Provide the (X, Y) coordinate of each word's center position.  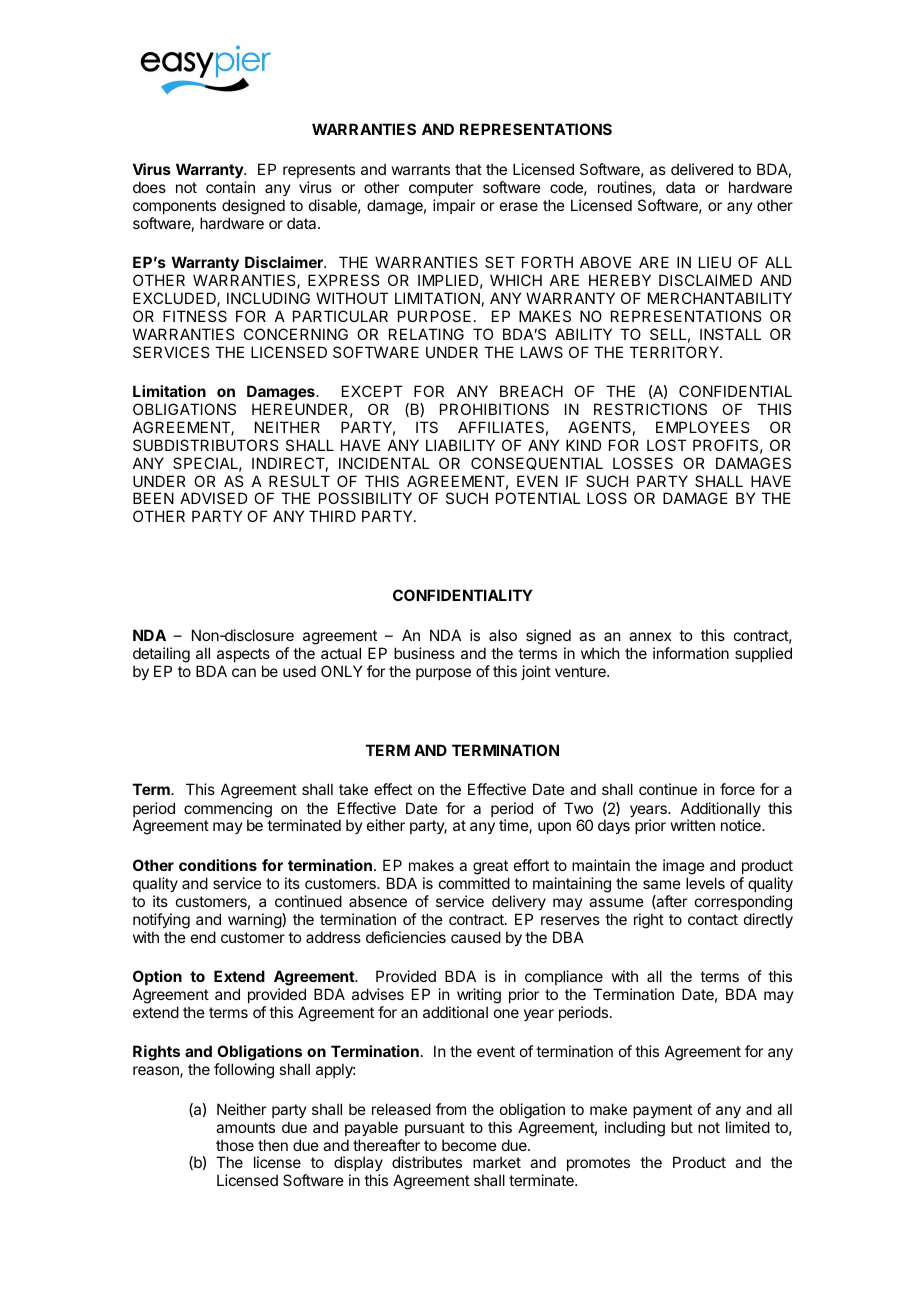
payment (662, 1111)
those (235, 1145)
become (469, 1145)
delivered (702, 169)
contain (230, 187)
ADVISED (214, 498)
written (693, 825)
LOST (667, 445)
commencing (228, 811)
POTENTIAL (538, 498)
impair (454, 206)
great (490, 867)
